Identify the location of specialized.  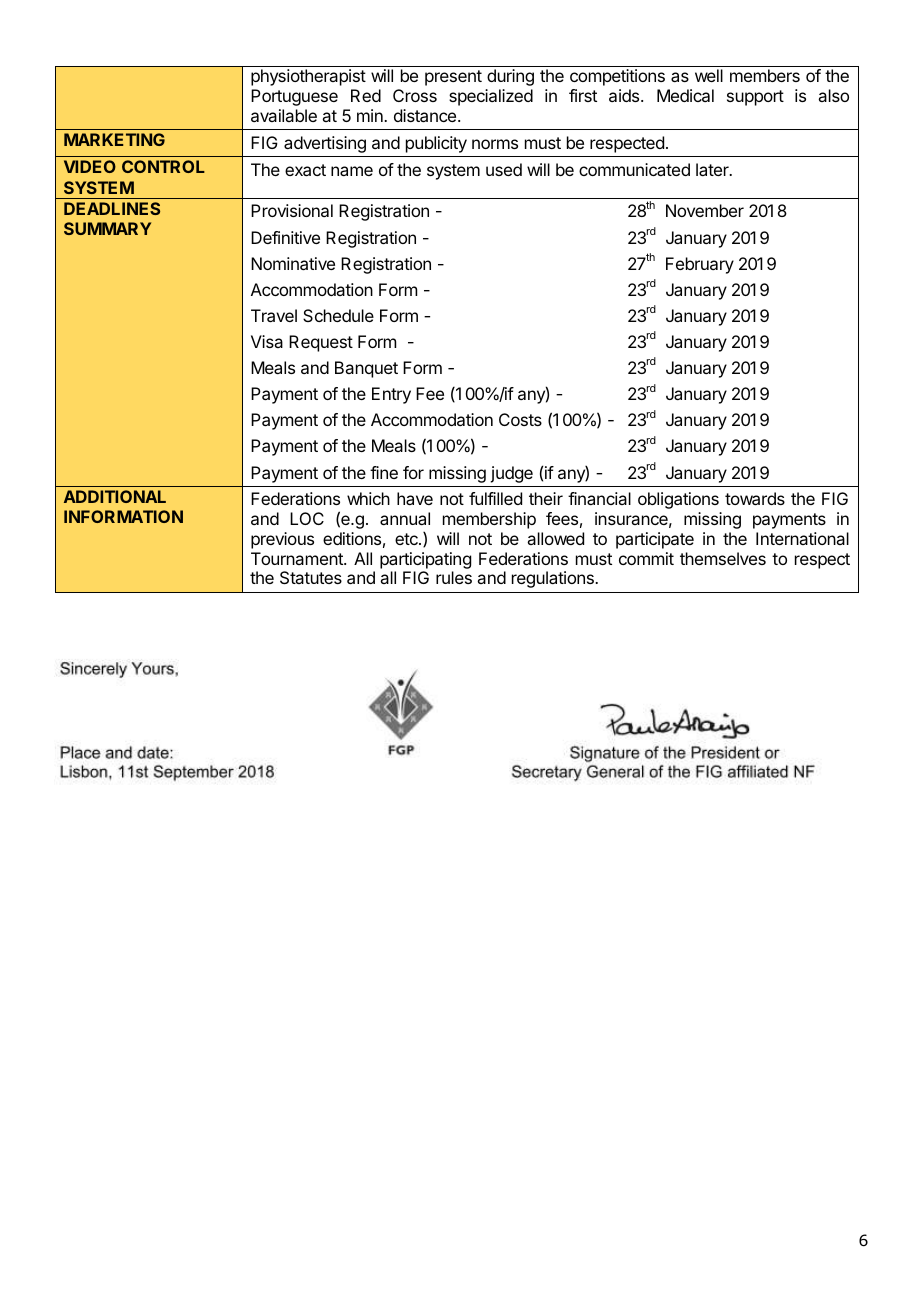
(491, 97).
